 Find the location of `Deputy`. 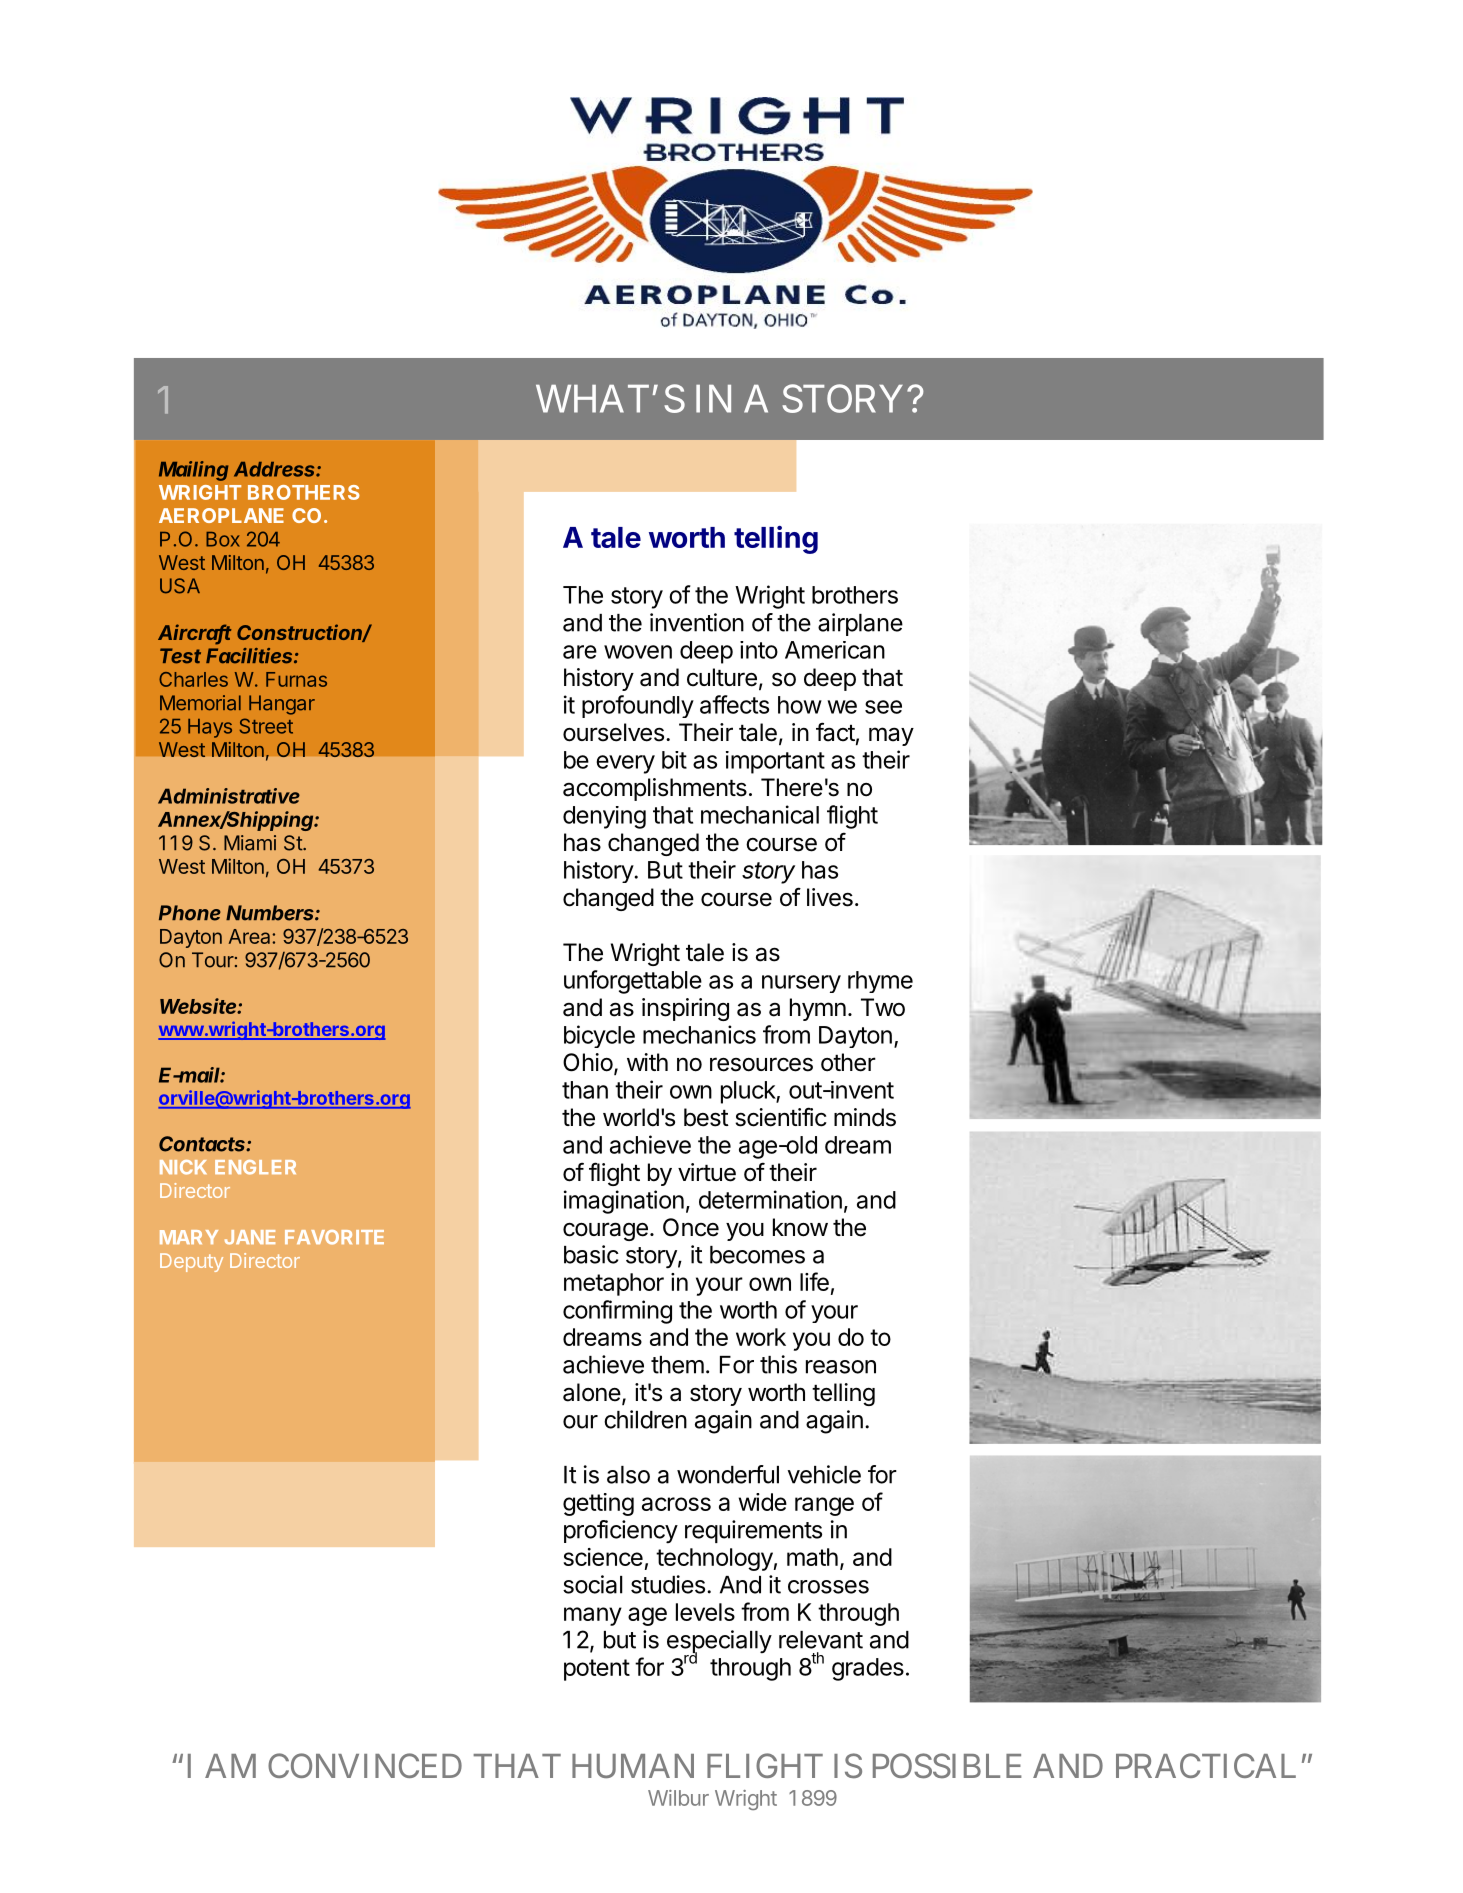

Deputy is located at coordinates (191, 1262).
